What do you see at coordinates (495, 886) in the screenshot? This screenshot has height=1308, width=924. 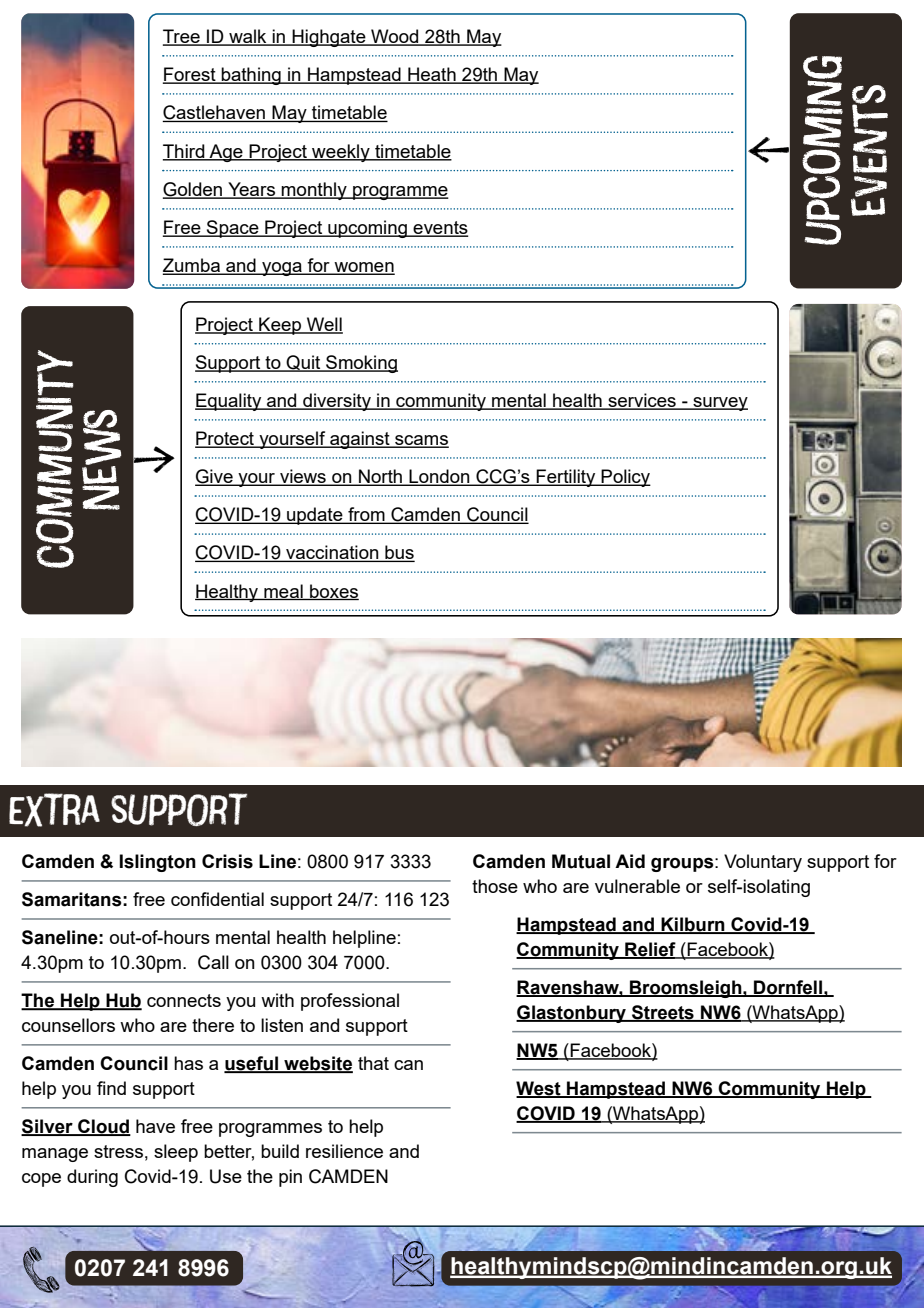 I see `those` at bounding box center [495, 886].
